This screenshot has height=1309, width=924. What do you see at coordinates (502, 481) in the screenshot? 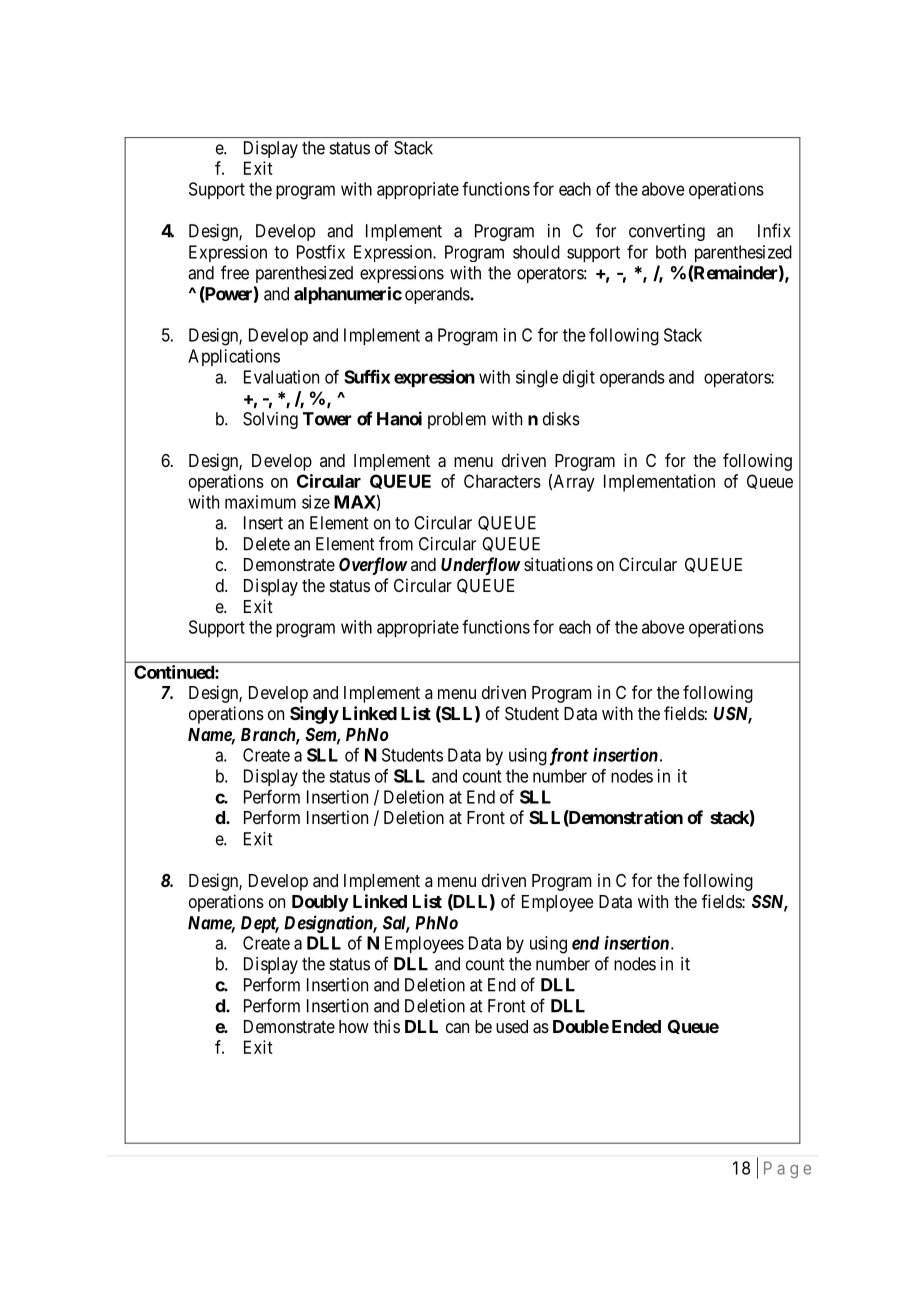
I see `Characters` at bounding box center [502, 481].
